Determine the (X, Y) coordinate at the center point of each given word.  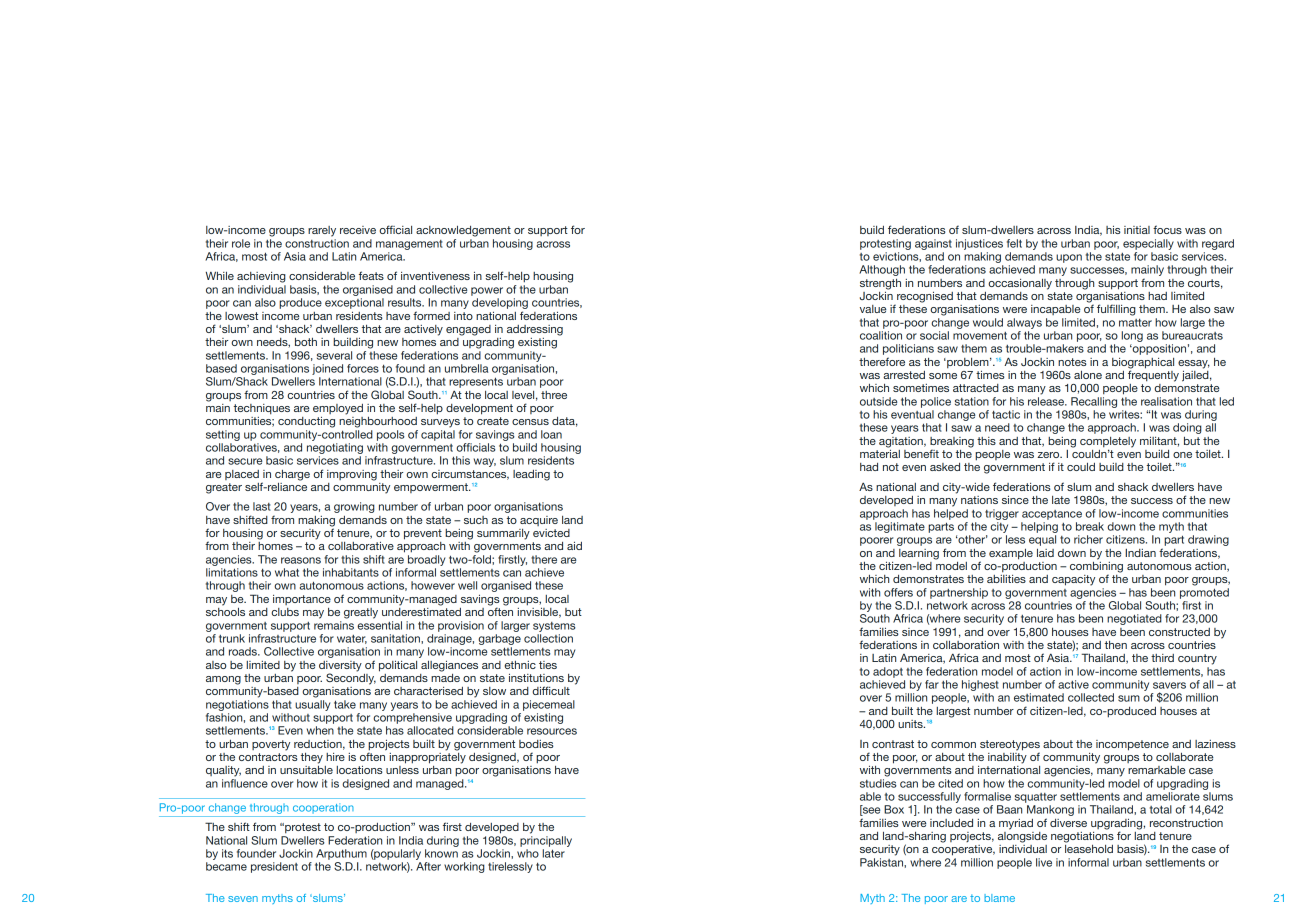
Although (882, 270)
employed (338, 409)
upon (1069, 258)
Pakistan (882, 862)
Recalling (1094, 402)
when (320, 730)
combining (1096, 567)
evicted (551, 533)
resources (552, 731)
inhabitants (351, 572)
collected (1091, 697)
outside (878, 401)
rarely (322, 231)
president (274, 867)
